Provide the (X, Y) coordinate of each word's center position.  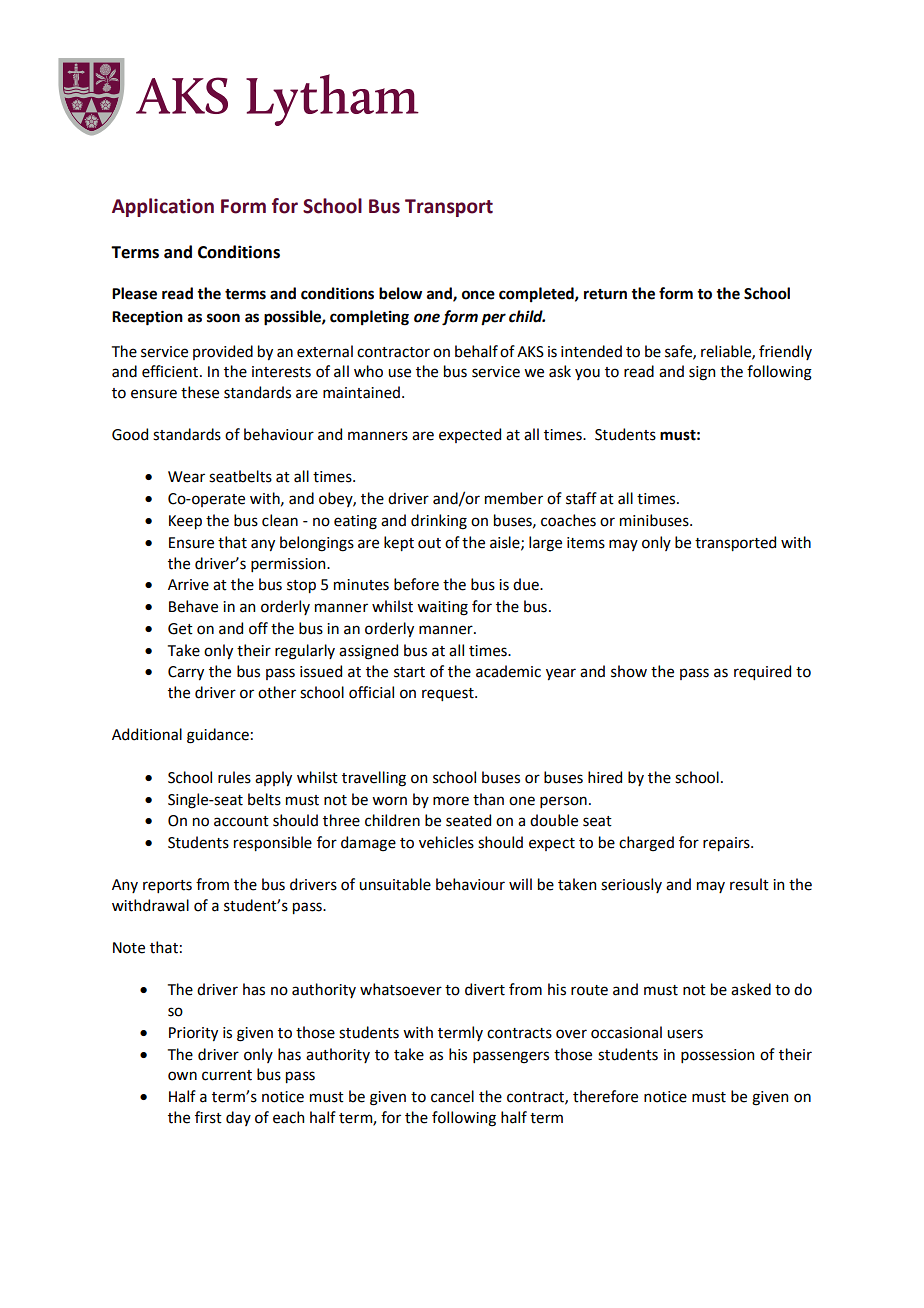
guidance (218, 736)
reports (167, 886)
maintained (361, 392)
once (478, 295)
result (749, 884)
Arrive (188, 585)
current (227, 1075)
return (605, 294)
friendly (785, 352)
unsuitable (395, 884)
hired (605, 777)
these (200, 392)
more (451, 801)
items (586, 543)
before (416, 584)
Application (163, 207)
